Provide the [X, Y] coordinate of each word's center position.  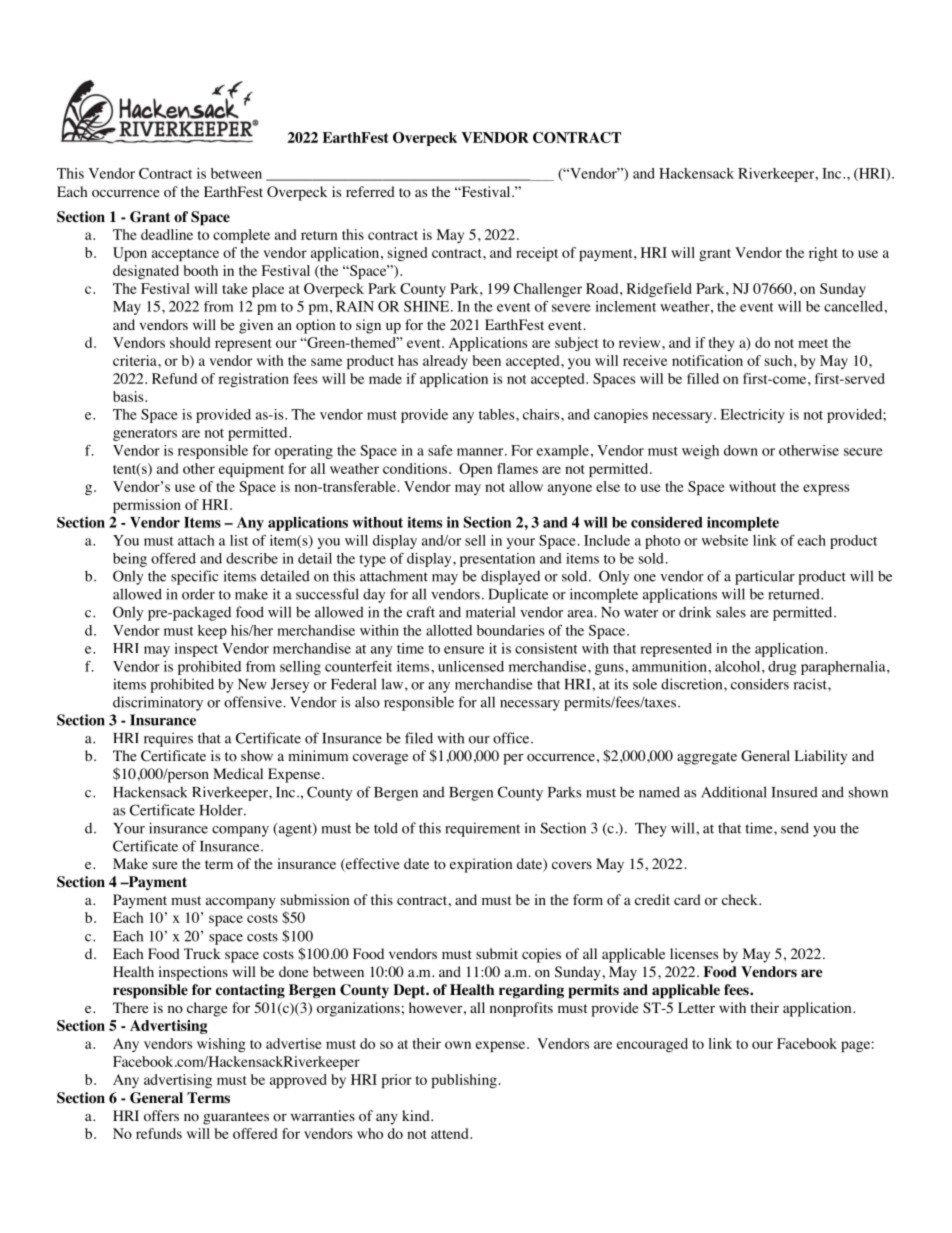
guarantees [236, 1118]
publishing [464, 1081]
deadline [167, 234]
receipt [537, 254]
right [823, 254]
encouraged [652, 1045]
